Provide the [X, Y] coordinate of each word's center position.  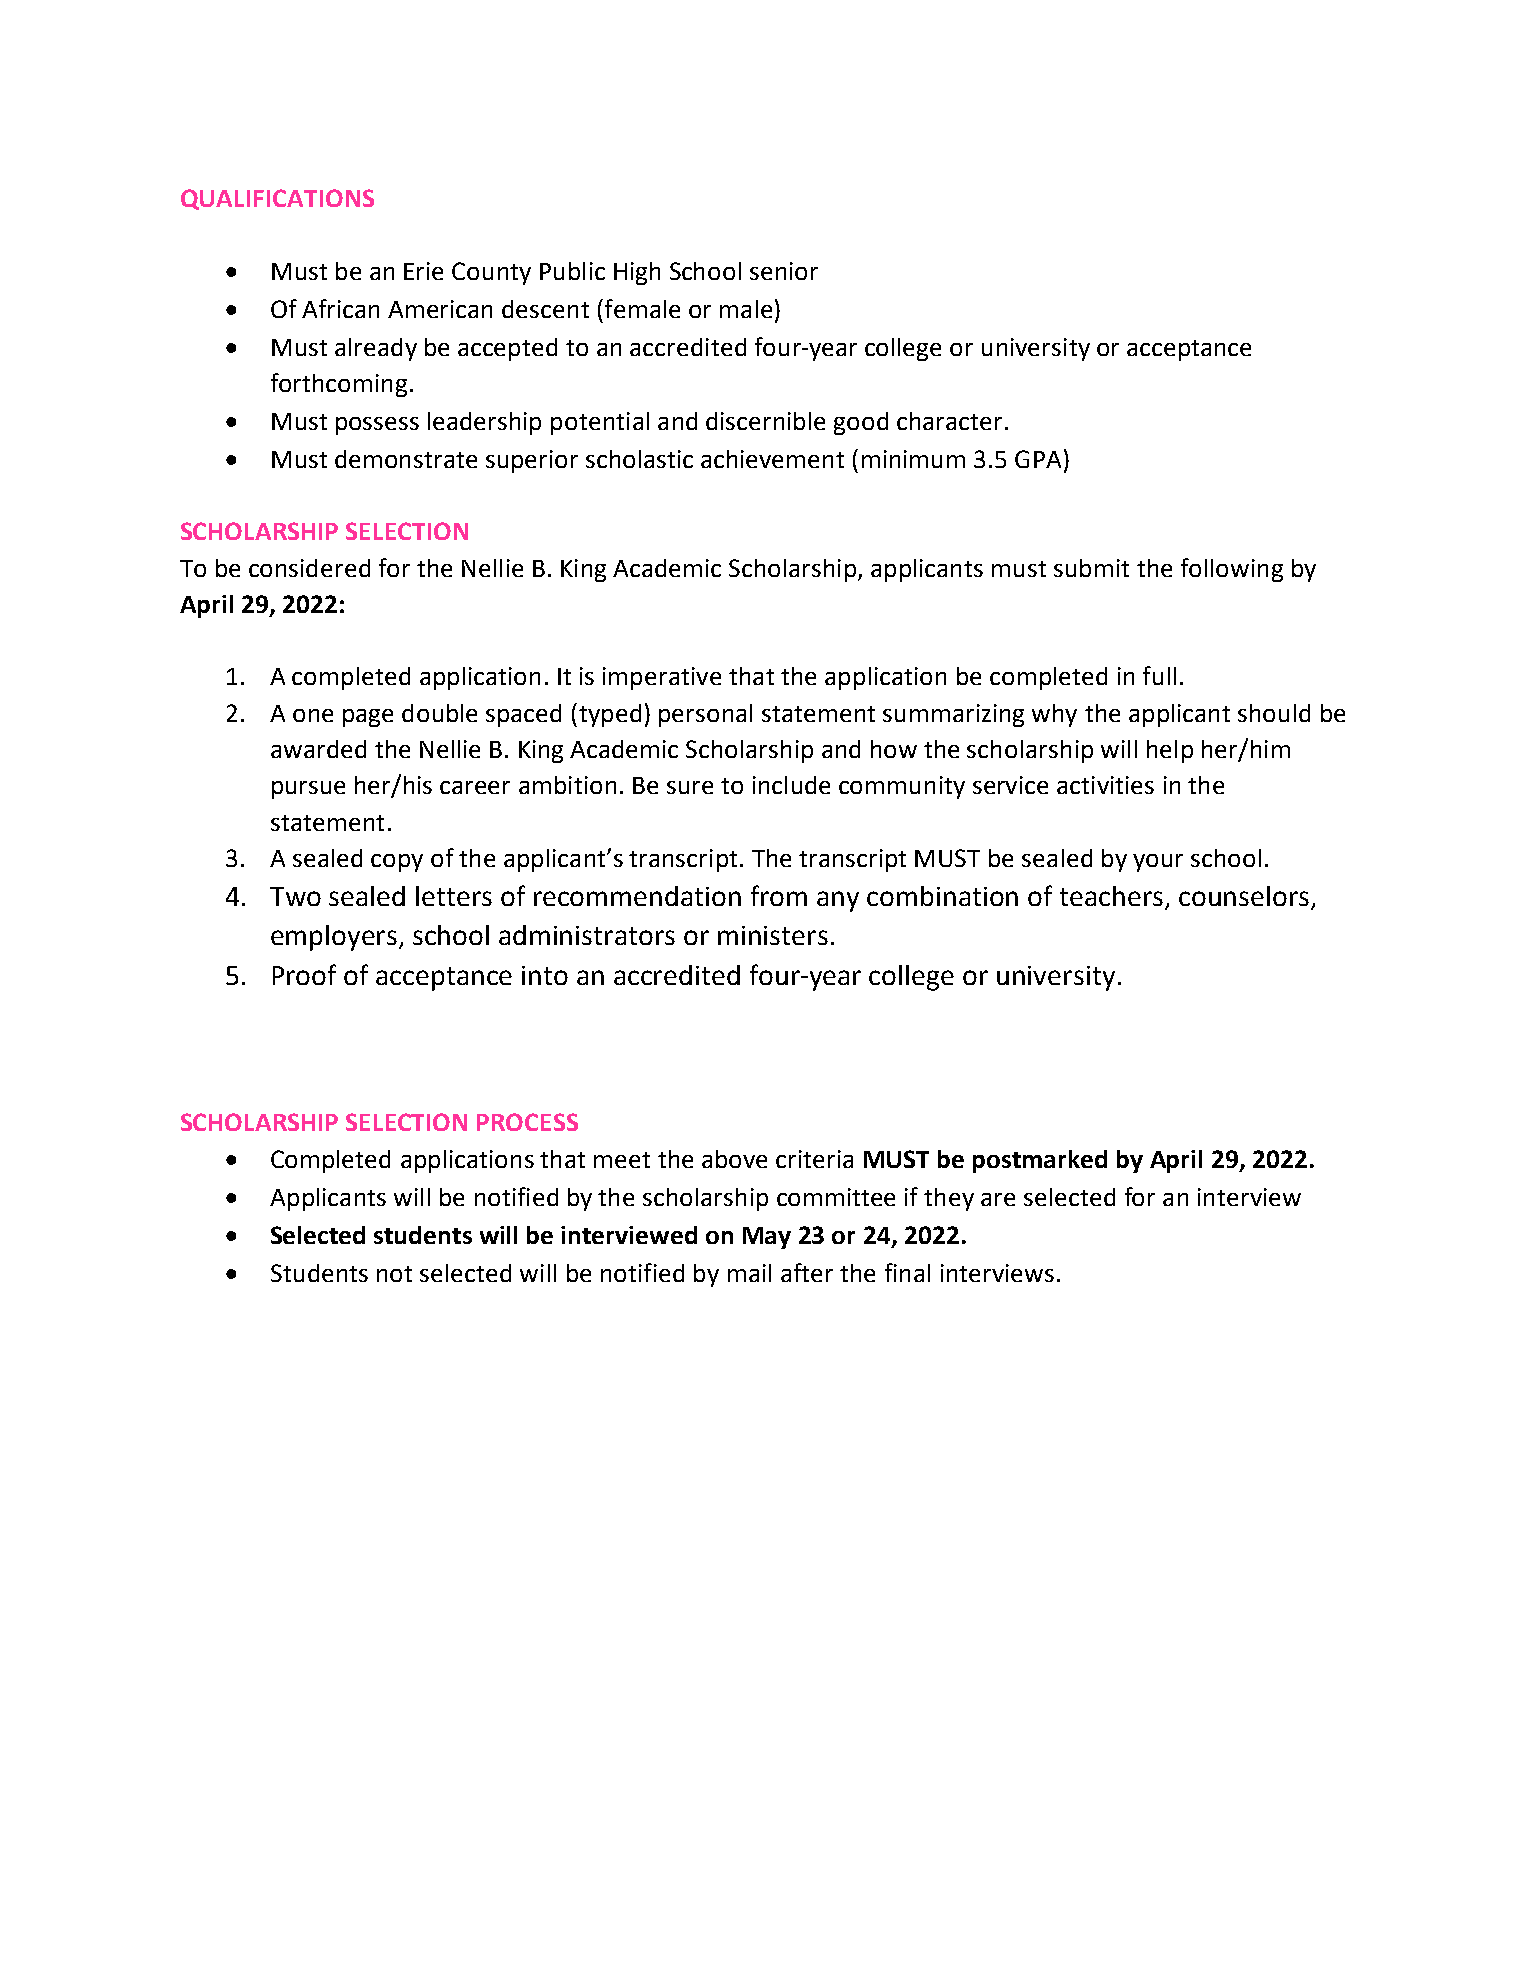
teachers [1111, 896]
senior [784, 271]
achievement [772, 459]
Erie [423, 271]
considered [309, 568]
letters [454, 896]
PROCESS [527, 1122]
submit [1091, 568]
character [949, 421]
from [779, 895]
